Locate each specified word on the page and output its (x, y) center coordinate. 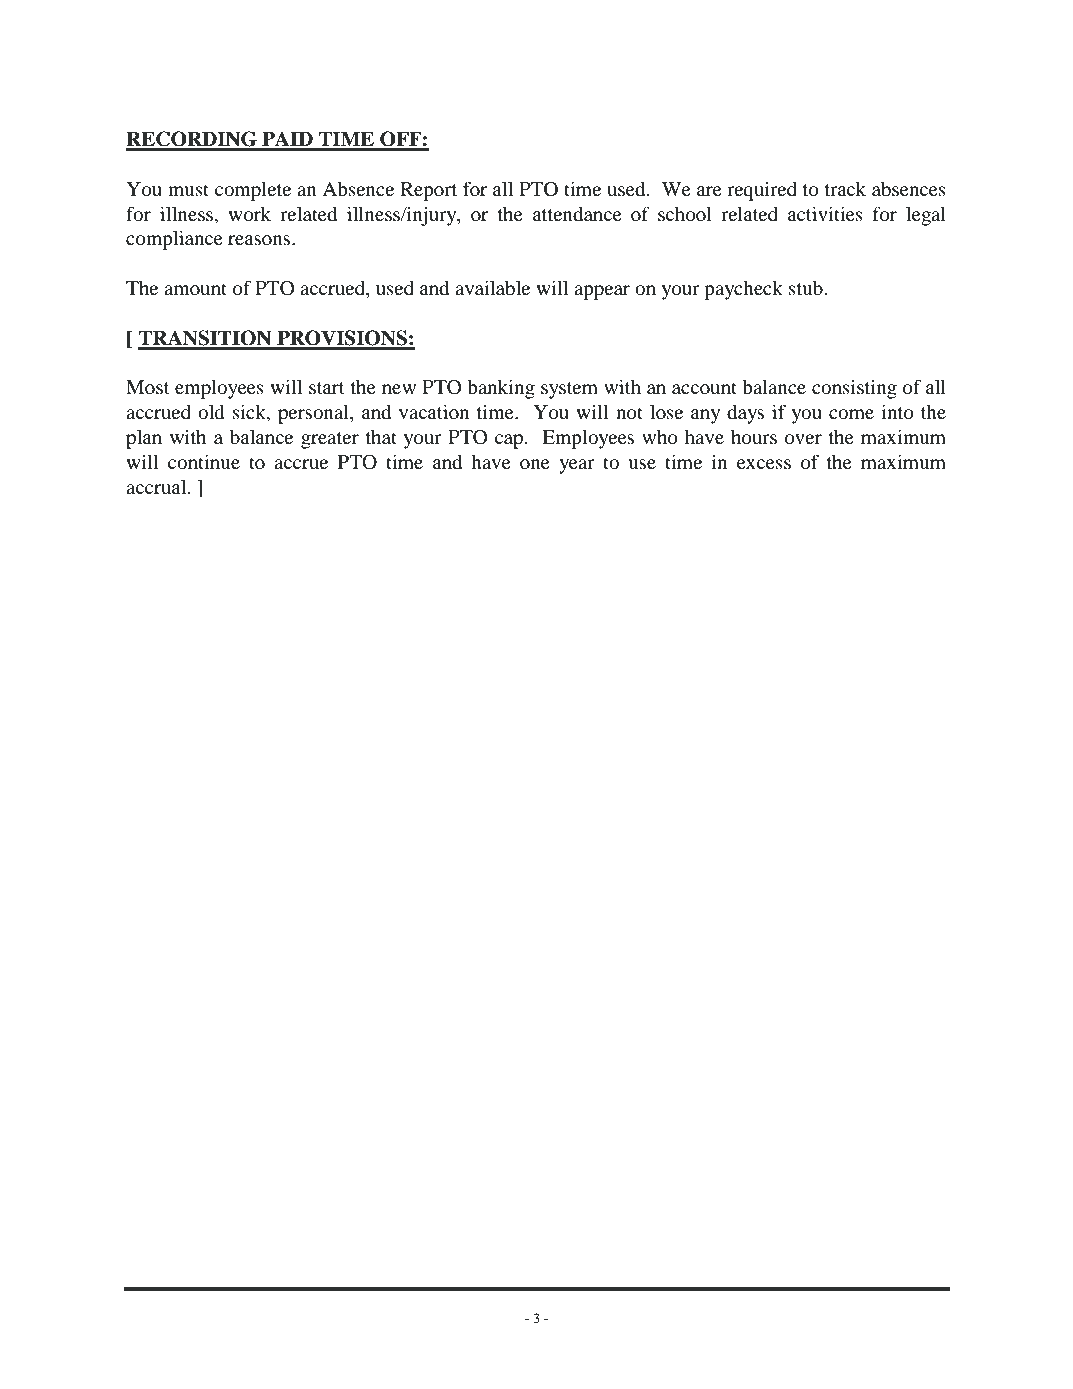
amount (195, 289)
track (845, 188)
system (569, 390)
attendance (577, 214)
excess (764, 464)
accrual (157, 487)
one (535, 464)
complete (253, 191)
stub (807, 288)
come (851, 414)
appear (602, 292)
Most (148, 387)
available (492, 288)
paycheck (743, 290)
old (211, 412)
